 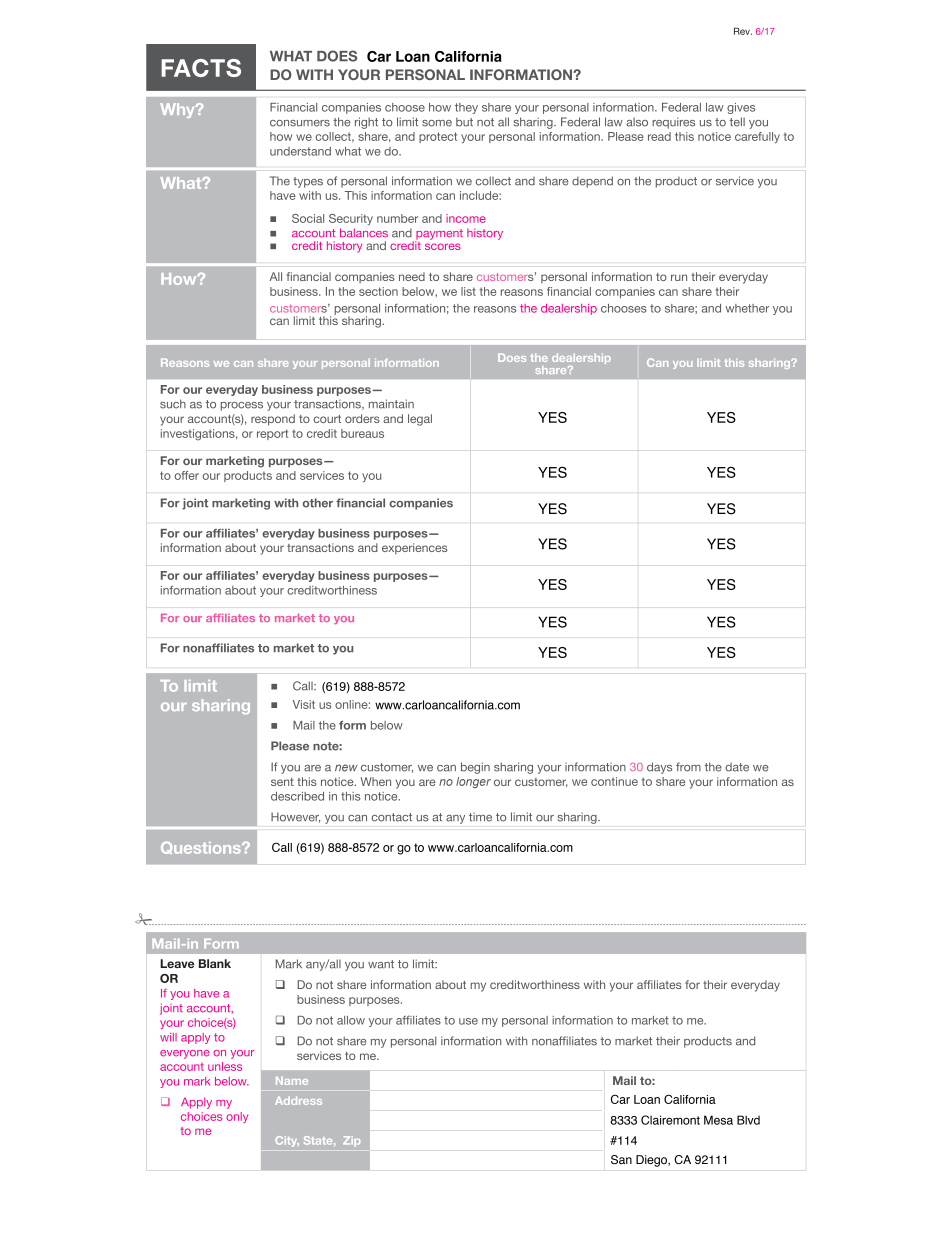 What do you see at coordinates (466, 108) in the screenshot?
I see `they` at bounding box center [466, 108].
